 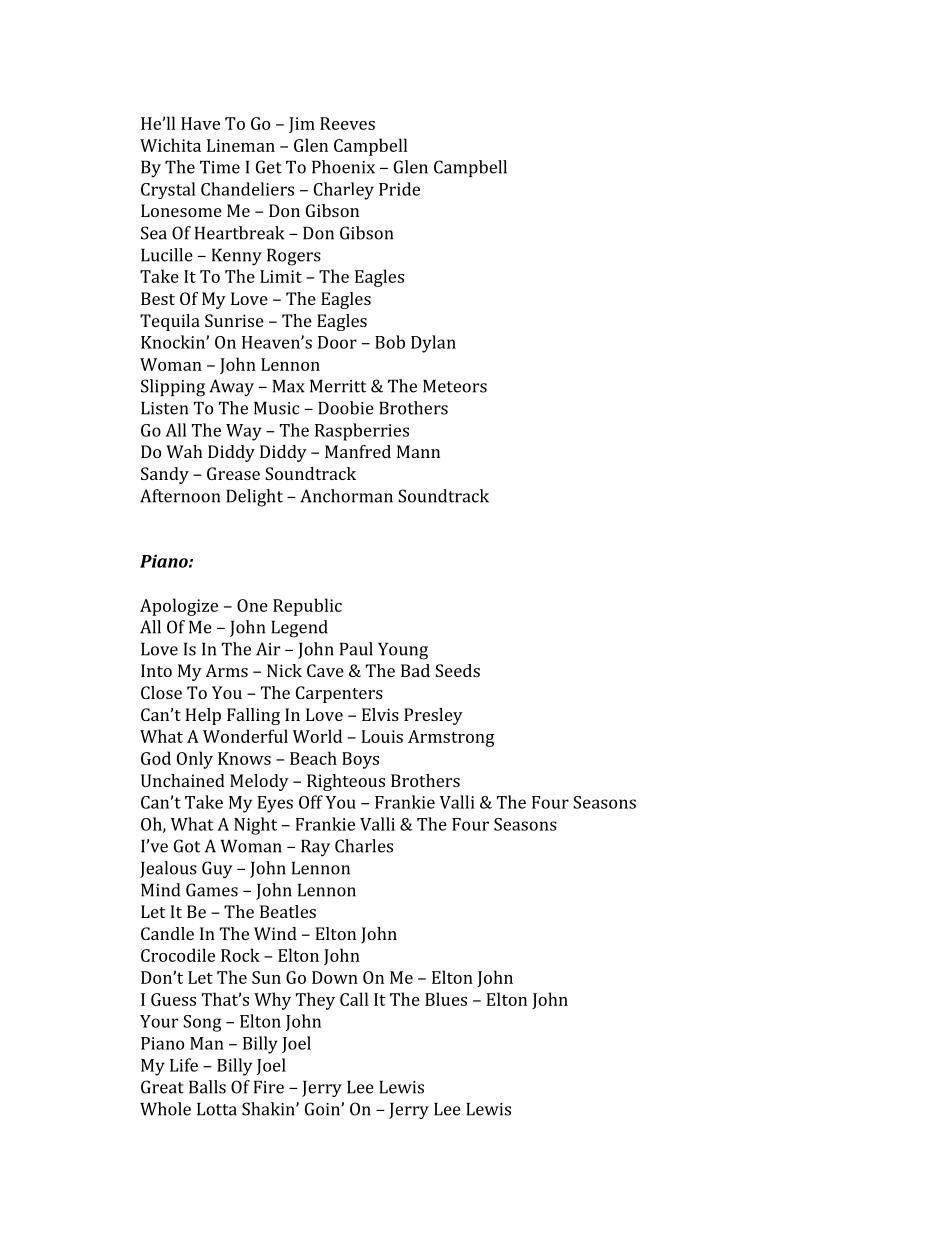 What do you see at coordinates (179, 607) in the image?
I see `Apologize` at bounding box center [179, 607].
